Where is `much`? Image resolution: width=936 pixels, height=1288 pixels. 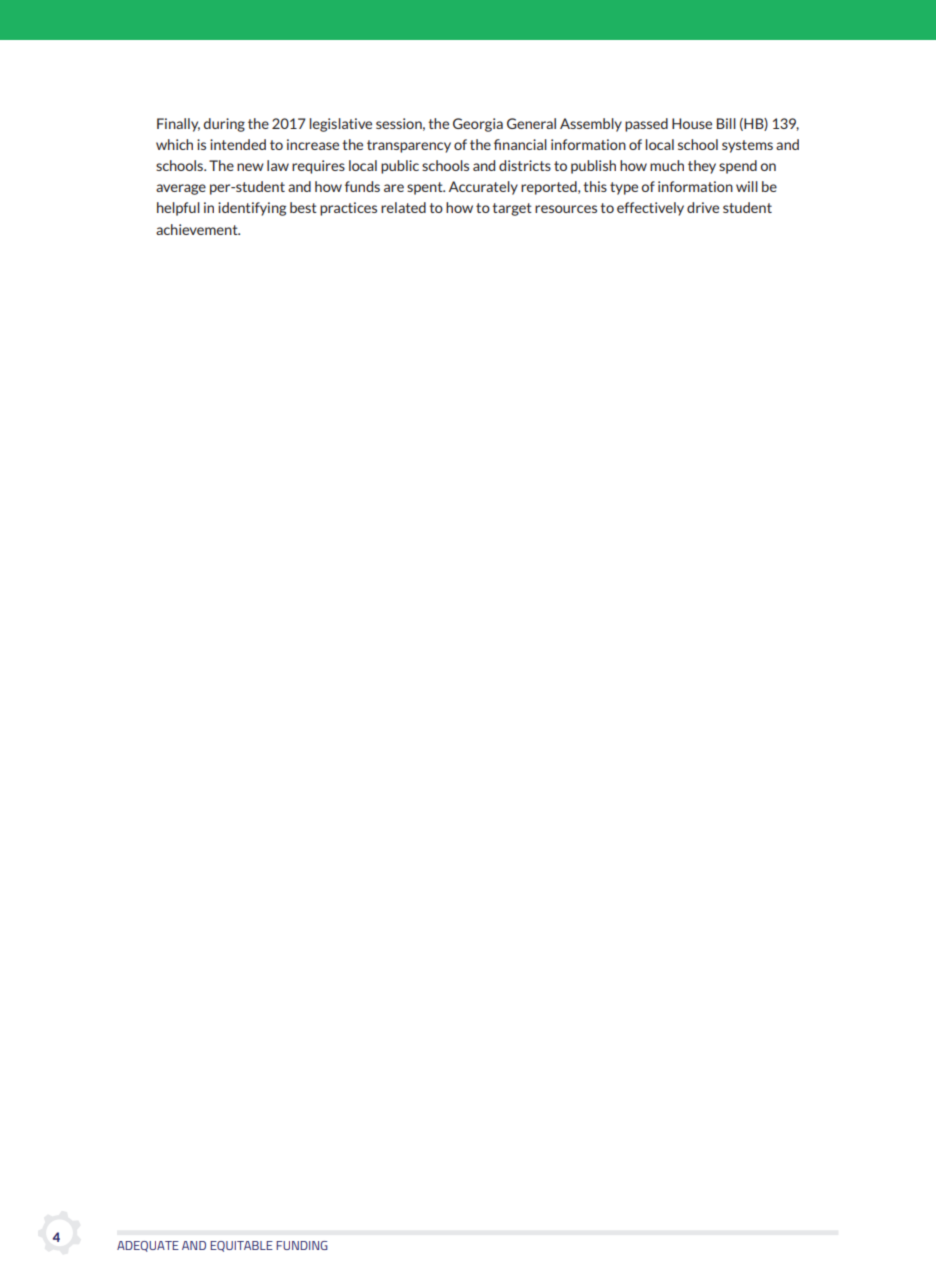 much is located at coordinates (667, 165).
